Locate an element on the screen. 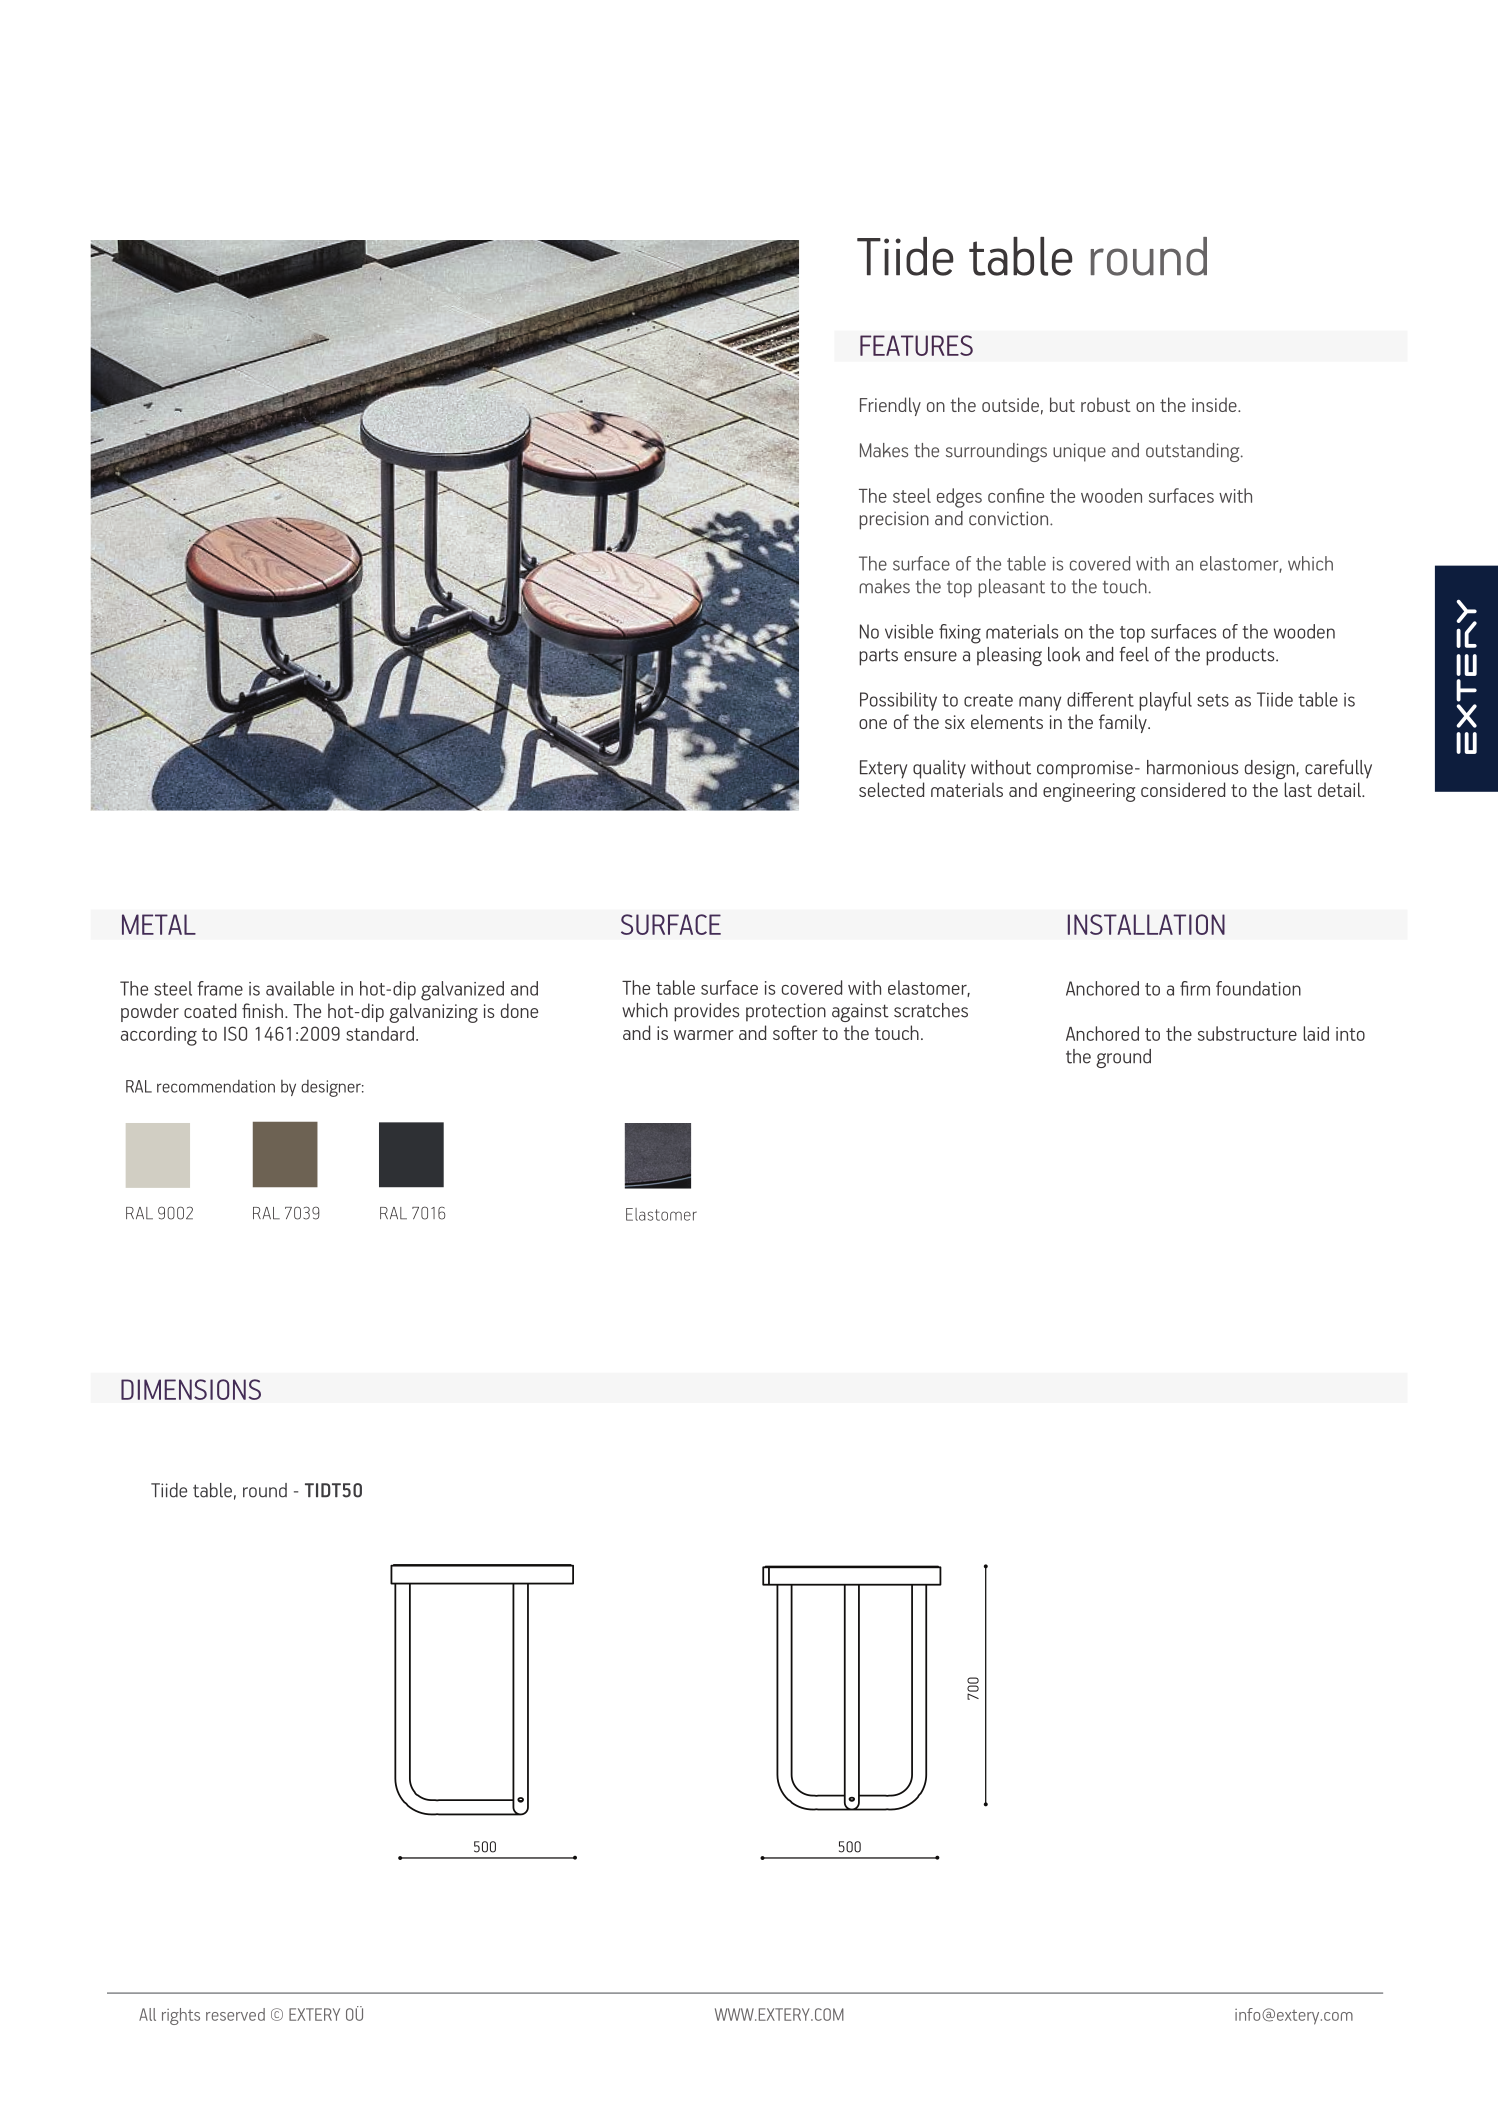  warmer is located at coordinates (704, 1035).
